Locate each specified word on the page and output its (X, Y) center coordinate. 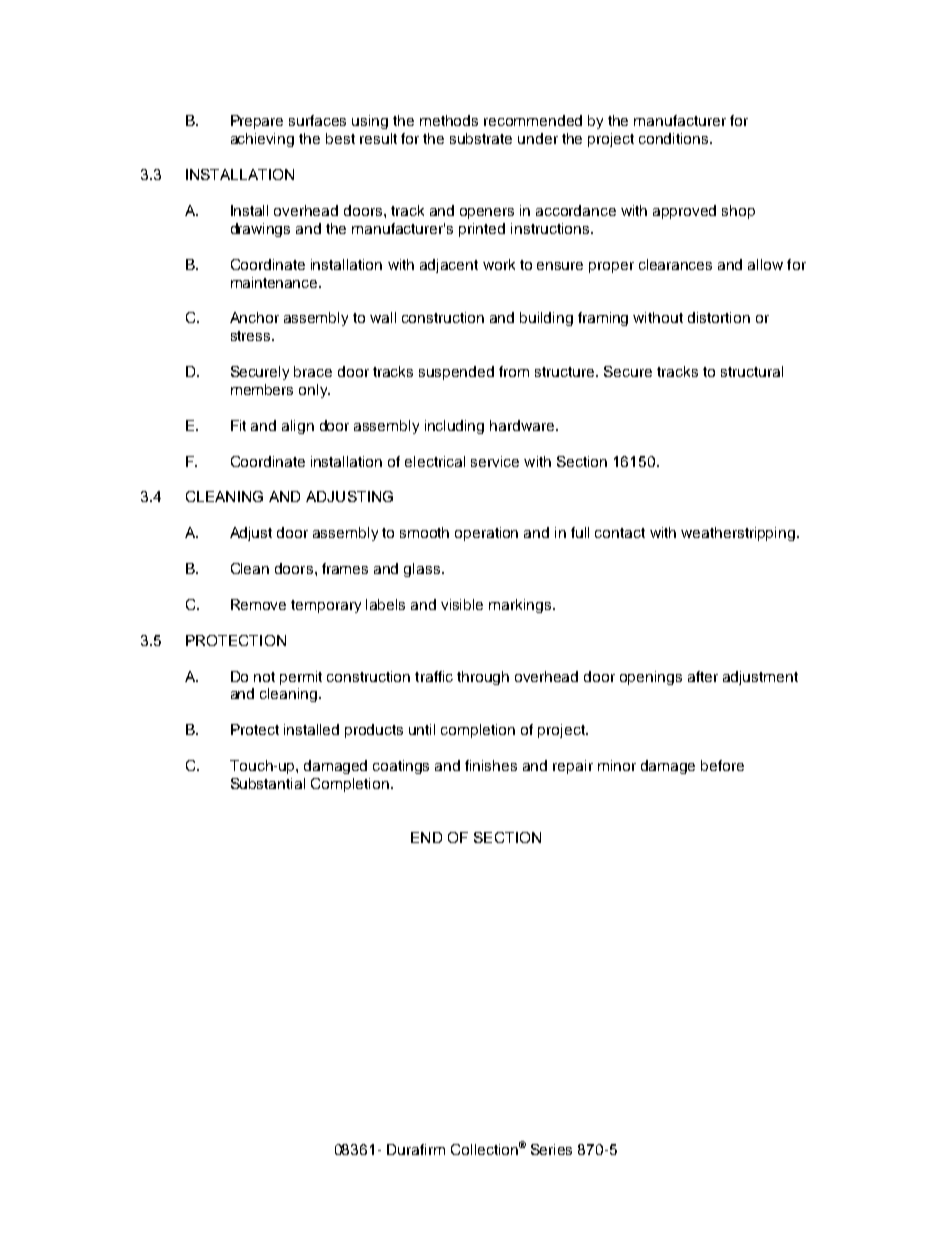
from (514, 371)
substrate (481, 138)
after (703, 676)
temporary (326, 606)
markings (521, 606)
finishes (491, 765)
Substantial (268, 783)
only (314, 391)
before (722, 765)
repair (573, 767)
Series (551, 1149)
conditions (675, 138)
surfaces (317, 120)
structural (752, 371)
